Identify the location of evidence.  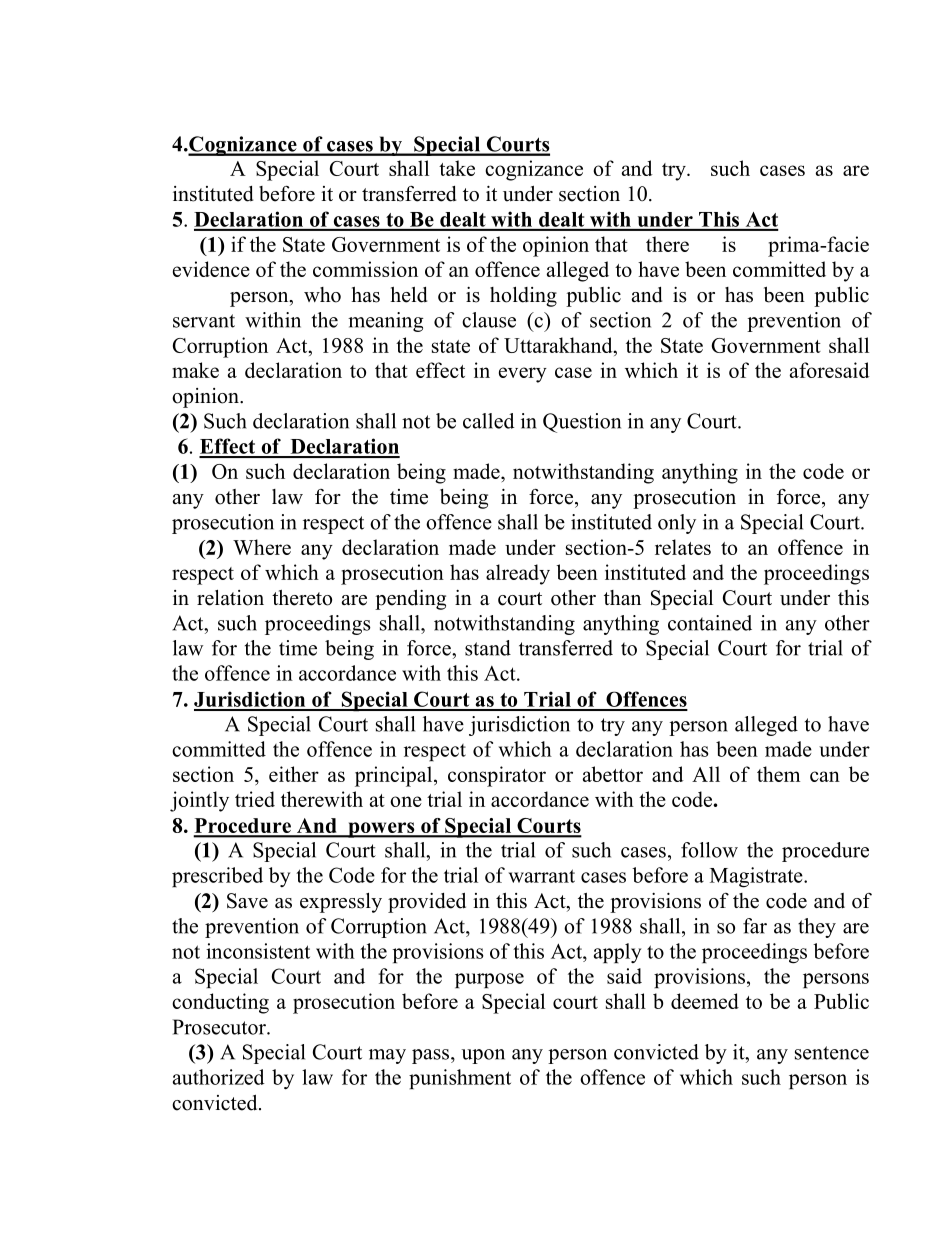
(211, 269).
